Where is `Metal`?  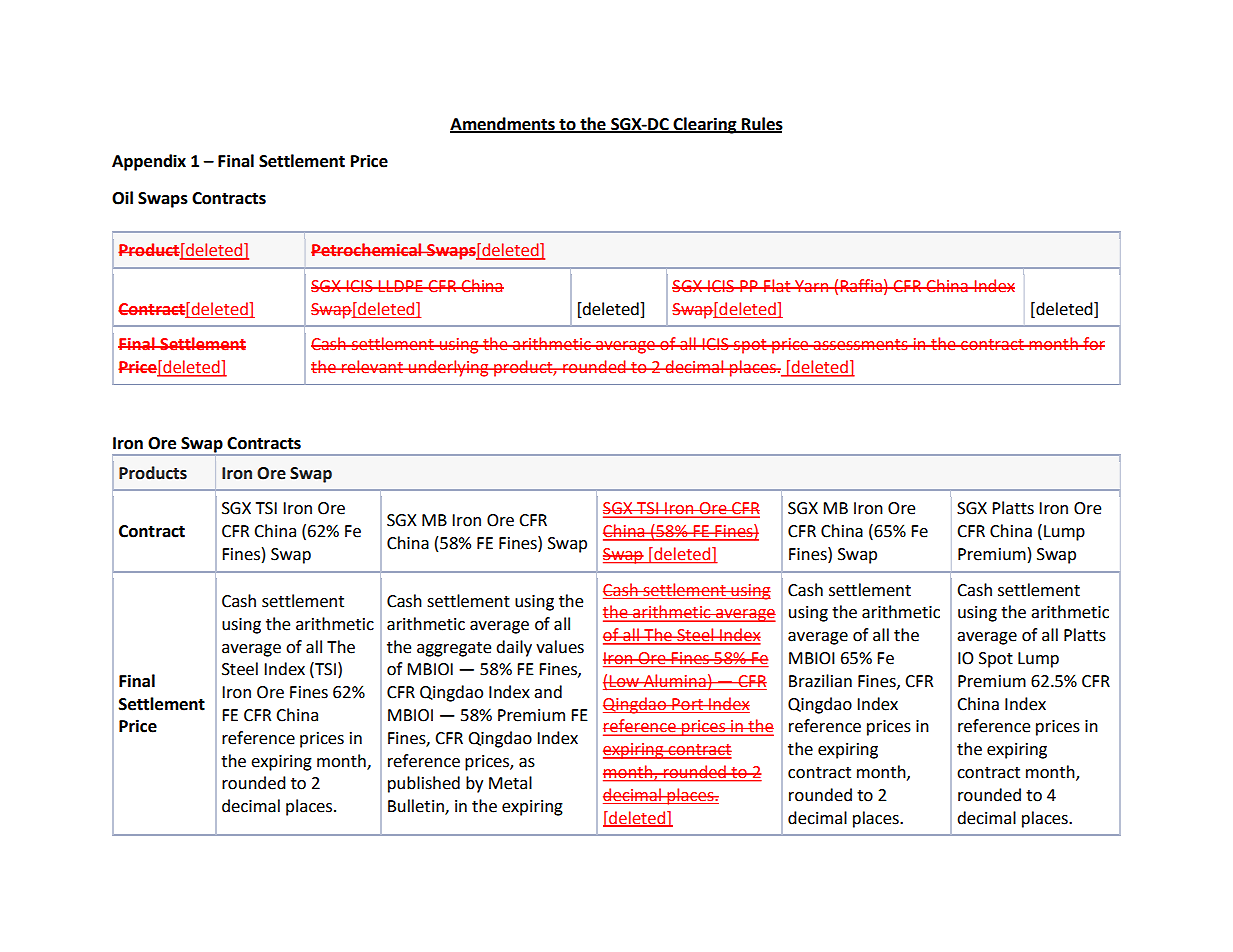 Metal is located at coordinates (510, 783).
